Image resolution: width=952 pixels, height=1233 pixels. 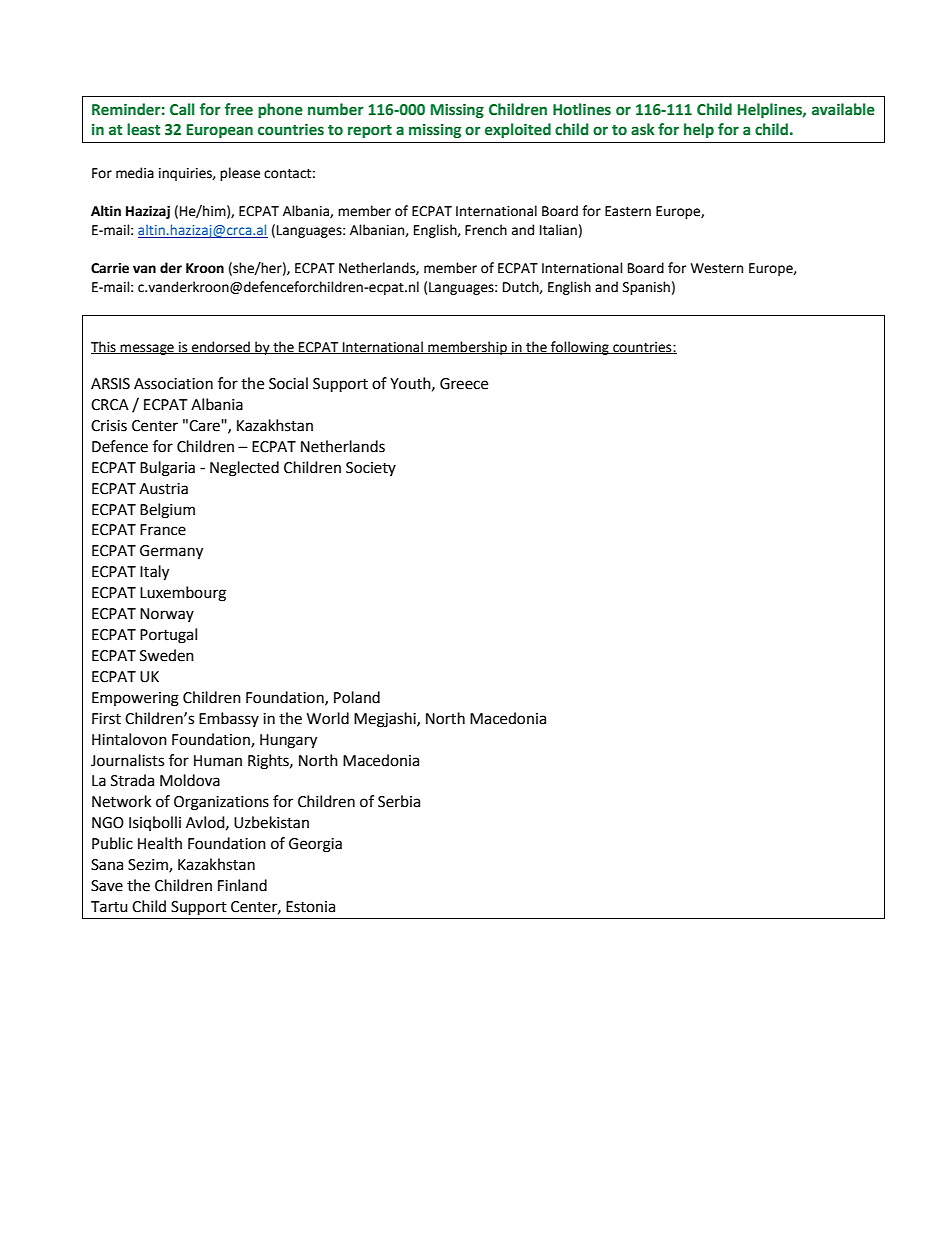 What do you see at coordinates (167, 511) in the document?
I see `Belgium` at bounding box center [167, 511].
